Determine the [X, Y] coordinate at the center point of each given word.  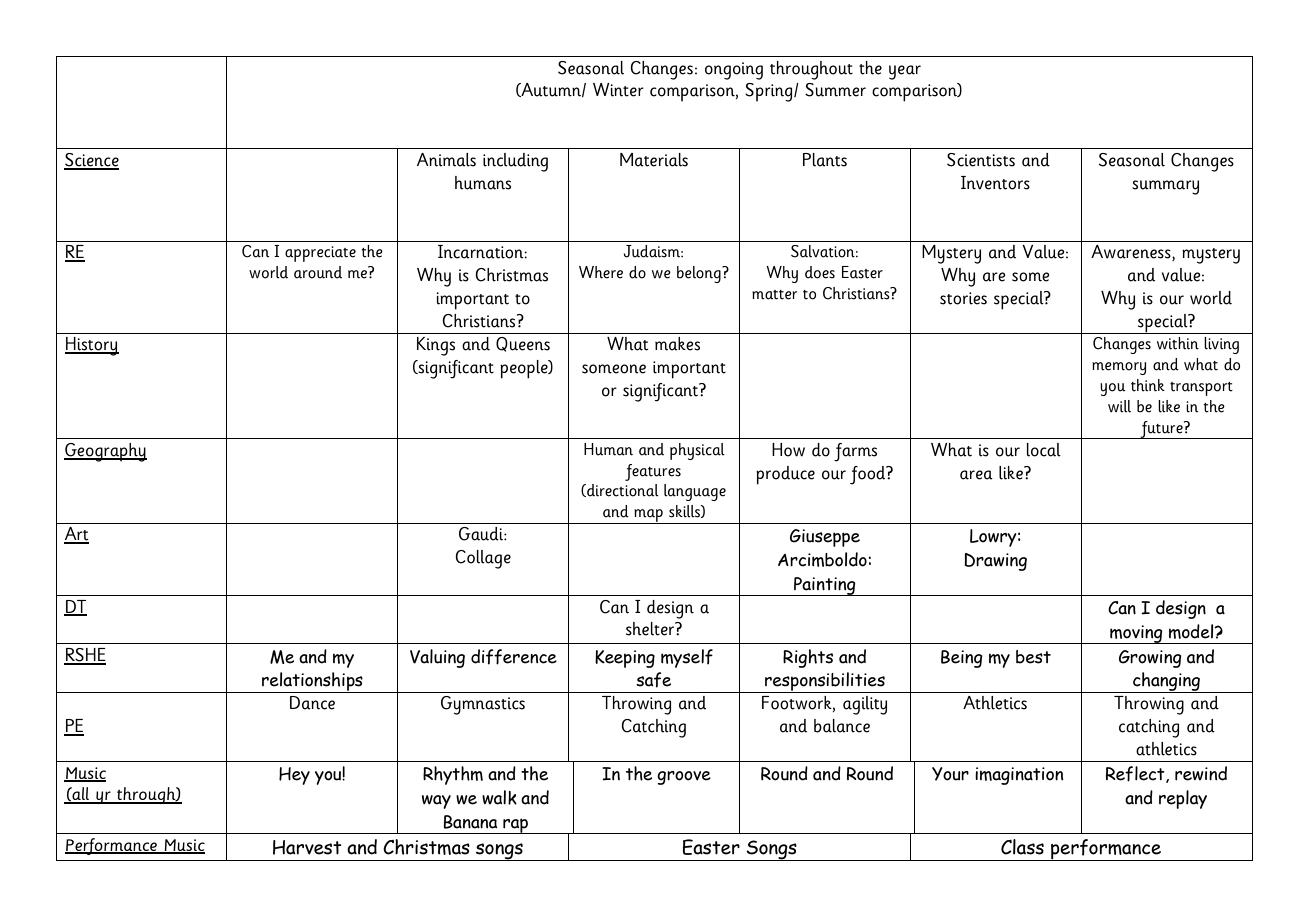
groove [684, 778]
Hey [294, 776]
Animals [446, 160]
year [905, 72]
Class [1022, 847]
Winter [618, 90]
